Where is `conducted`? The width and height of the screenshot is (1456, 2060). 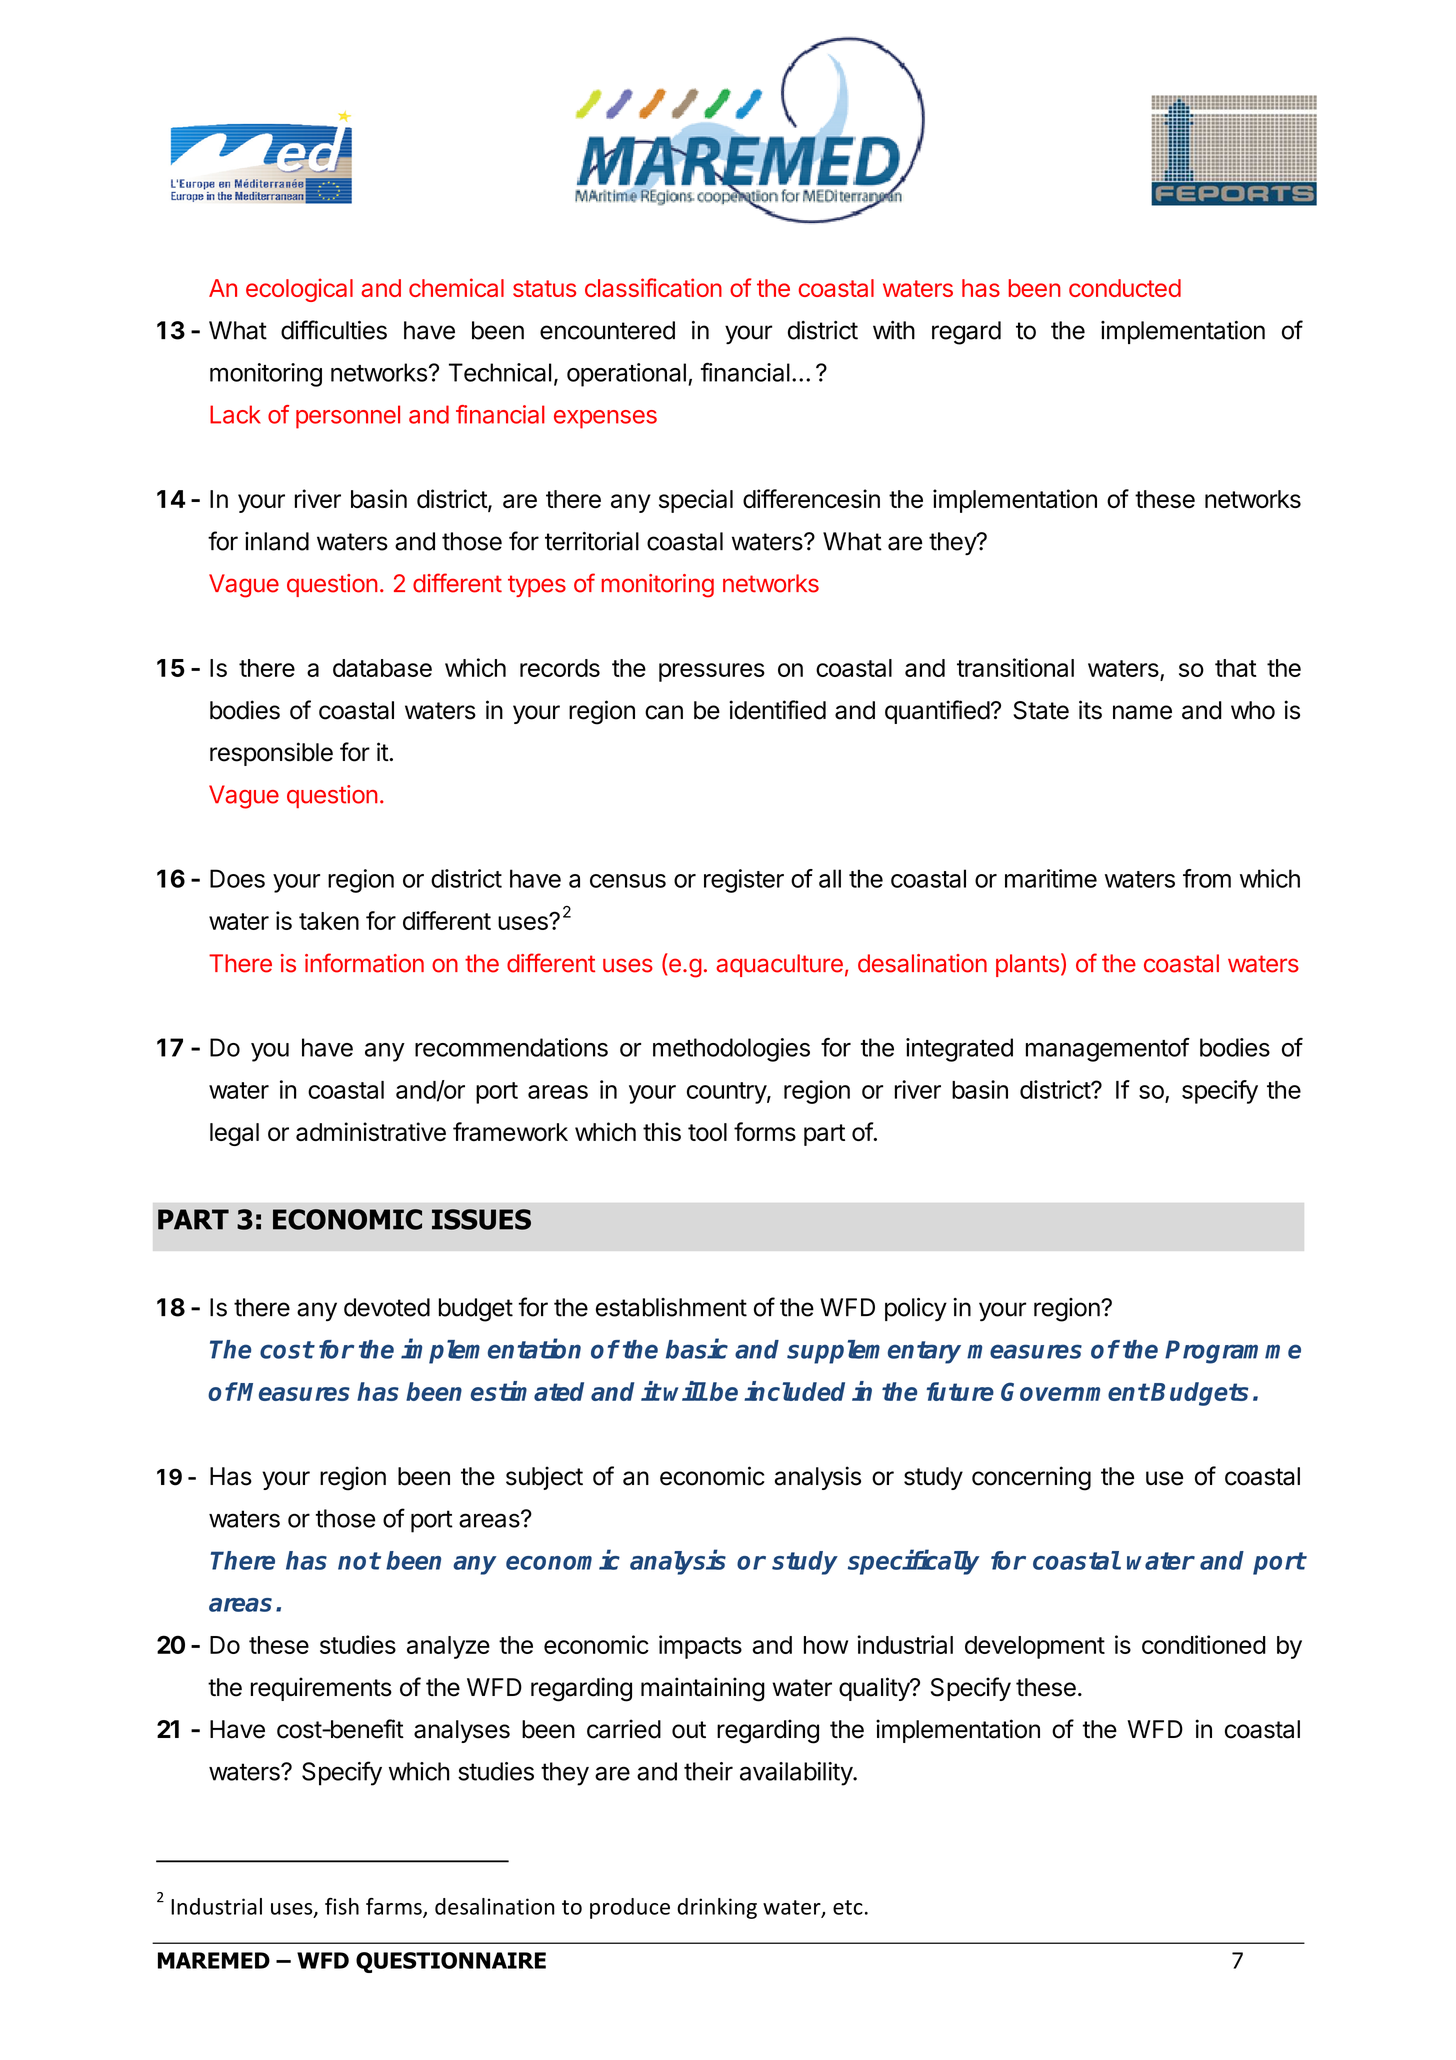
conducted is located at coordinates (1125, 288).
